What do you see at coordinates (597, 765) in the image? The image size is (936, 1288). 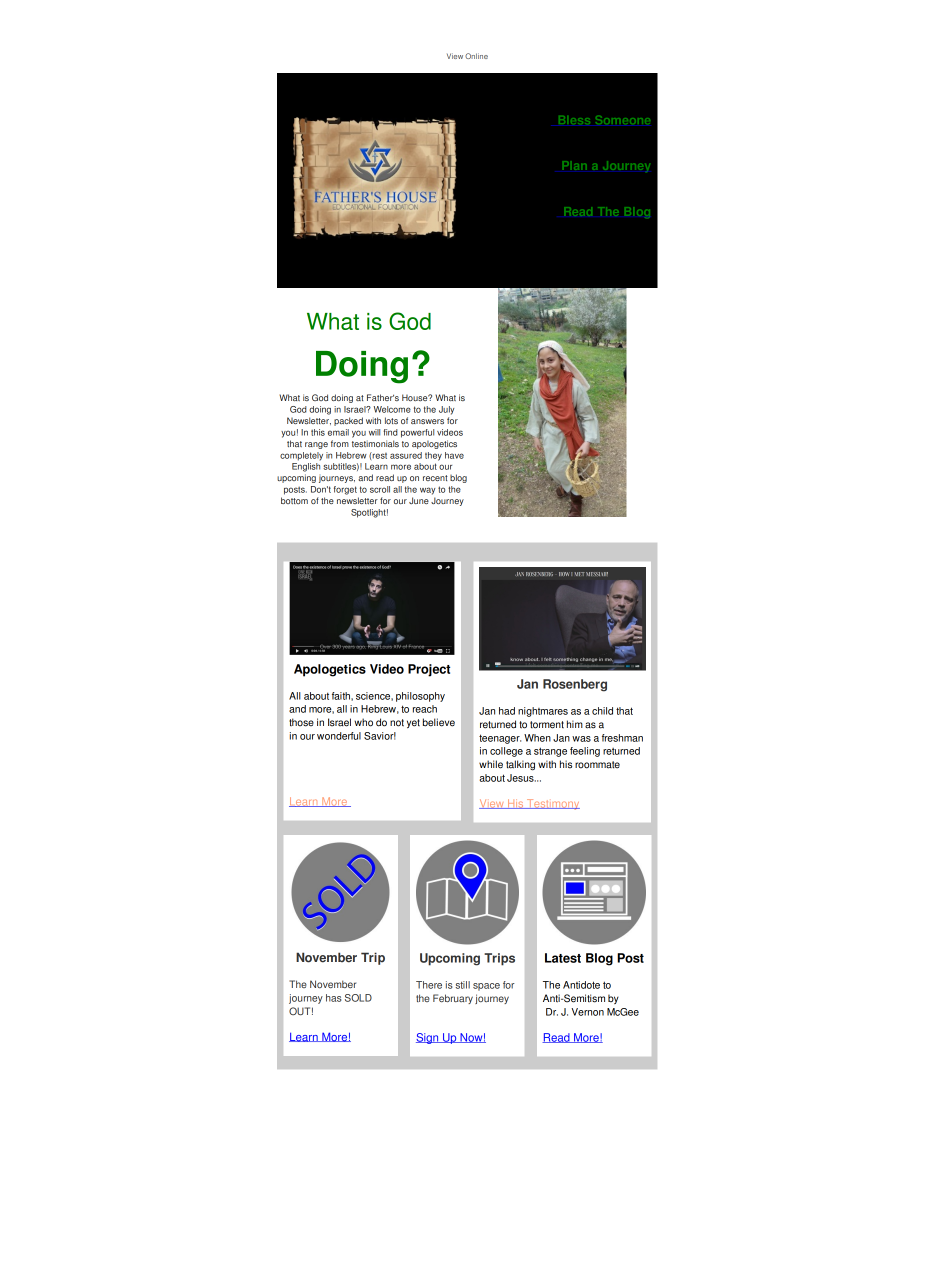 I see `roommate` at bounding box center [597, 765].
